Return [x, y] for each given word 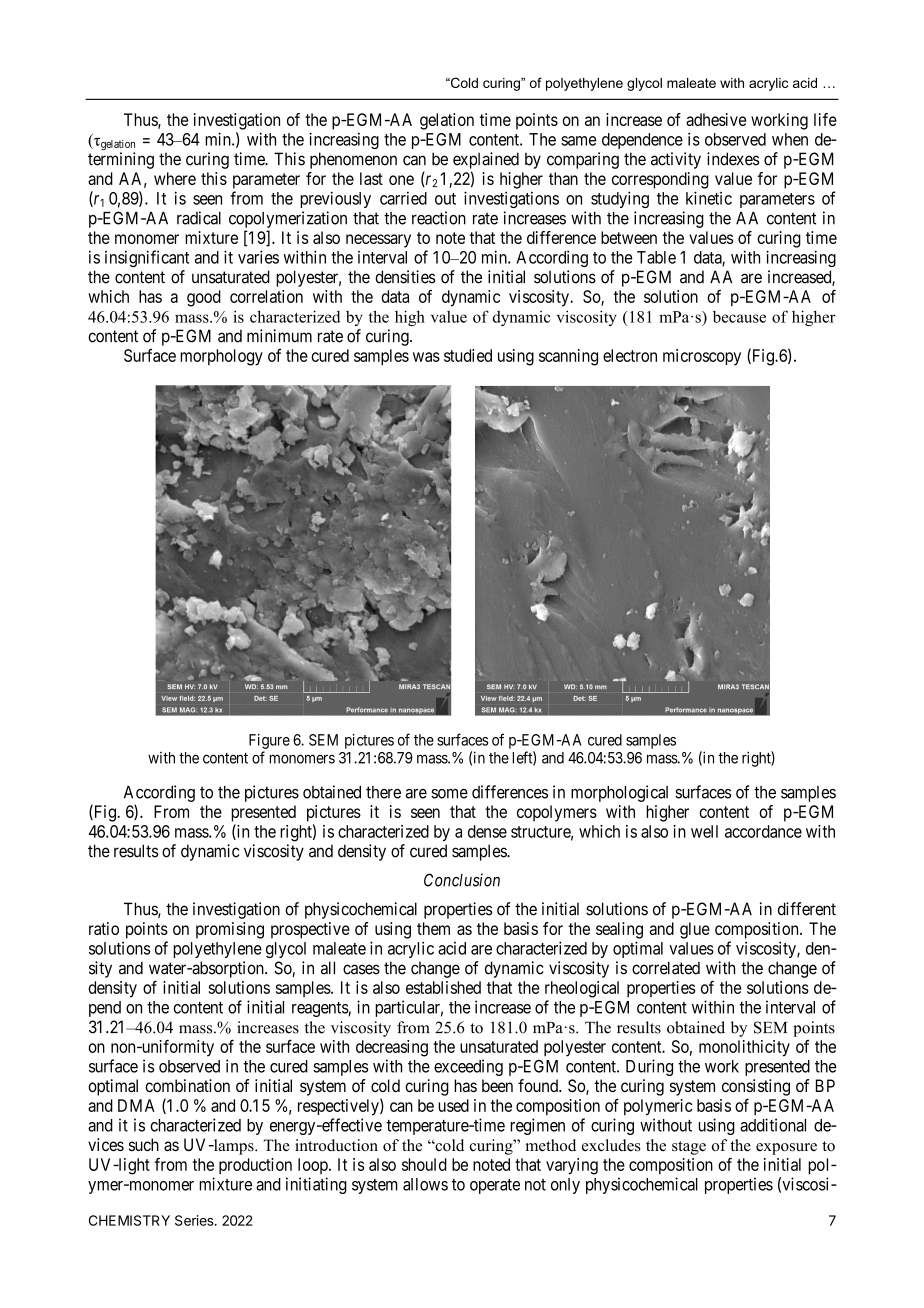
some [449, 794]
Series [195, 1220]
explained [486, 160]
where [175, 178]
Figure [269, 741]
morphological [619, 793]
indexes [733, 159]
